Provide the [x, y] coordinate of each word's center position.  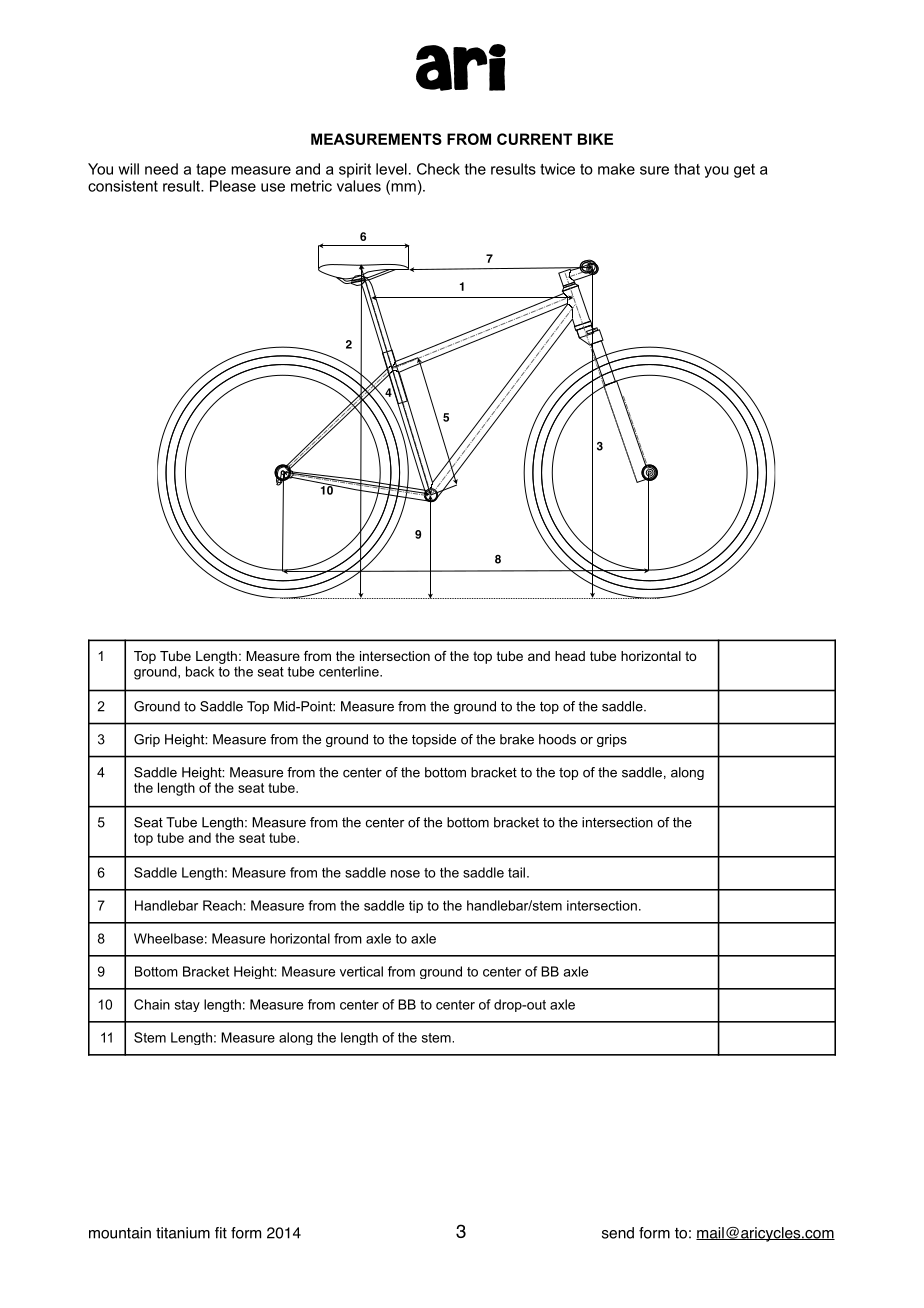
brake [517, 739]
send [618, 1233]
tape [211, 171]
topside [434, 740]
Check [438, 169]
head [570, 656]
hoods [557, 739]
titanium [183, 1233]
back [200, 671]
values [359, 186]
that [687, 169]
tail [516, 872]
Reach [223, 905]
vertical [361, 971]
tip [416, 906]
